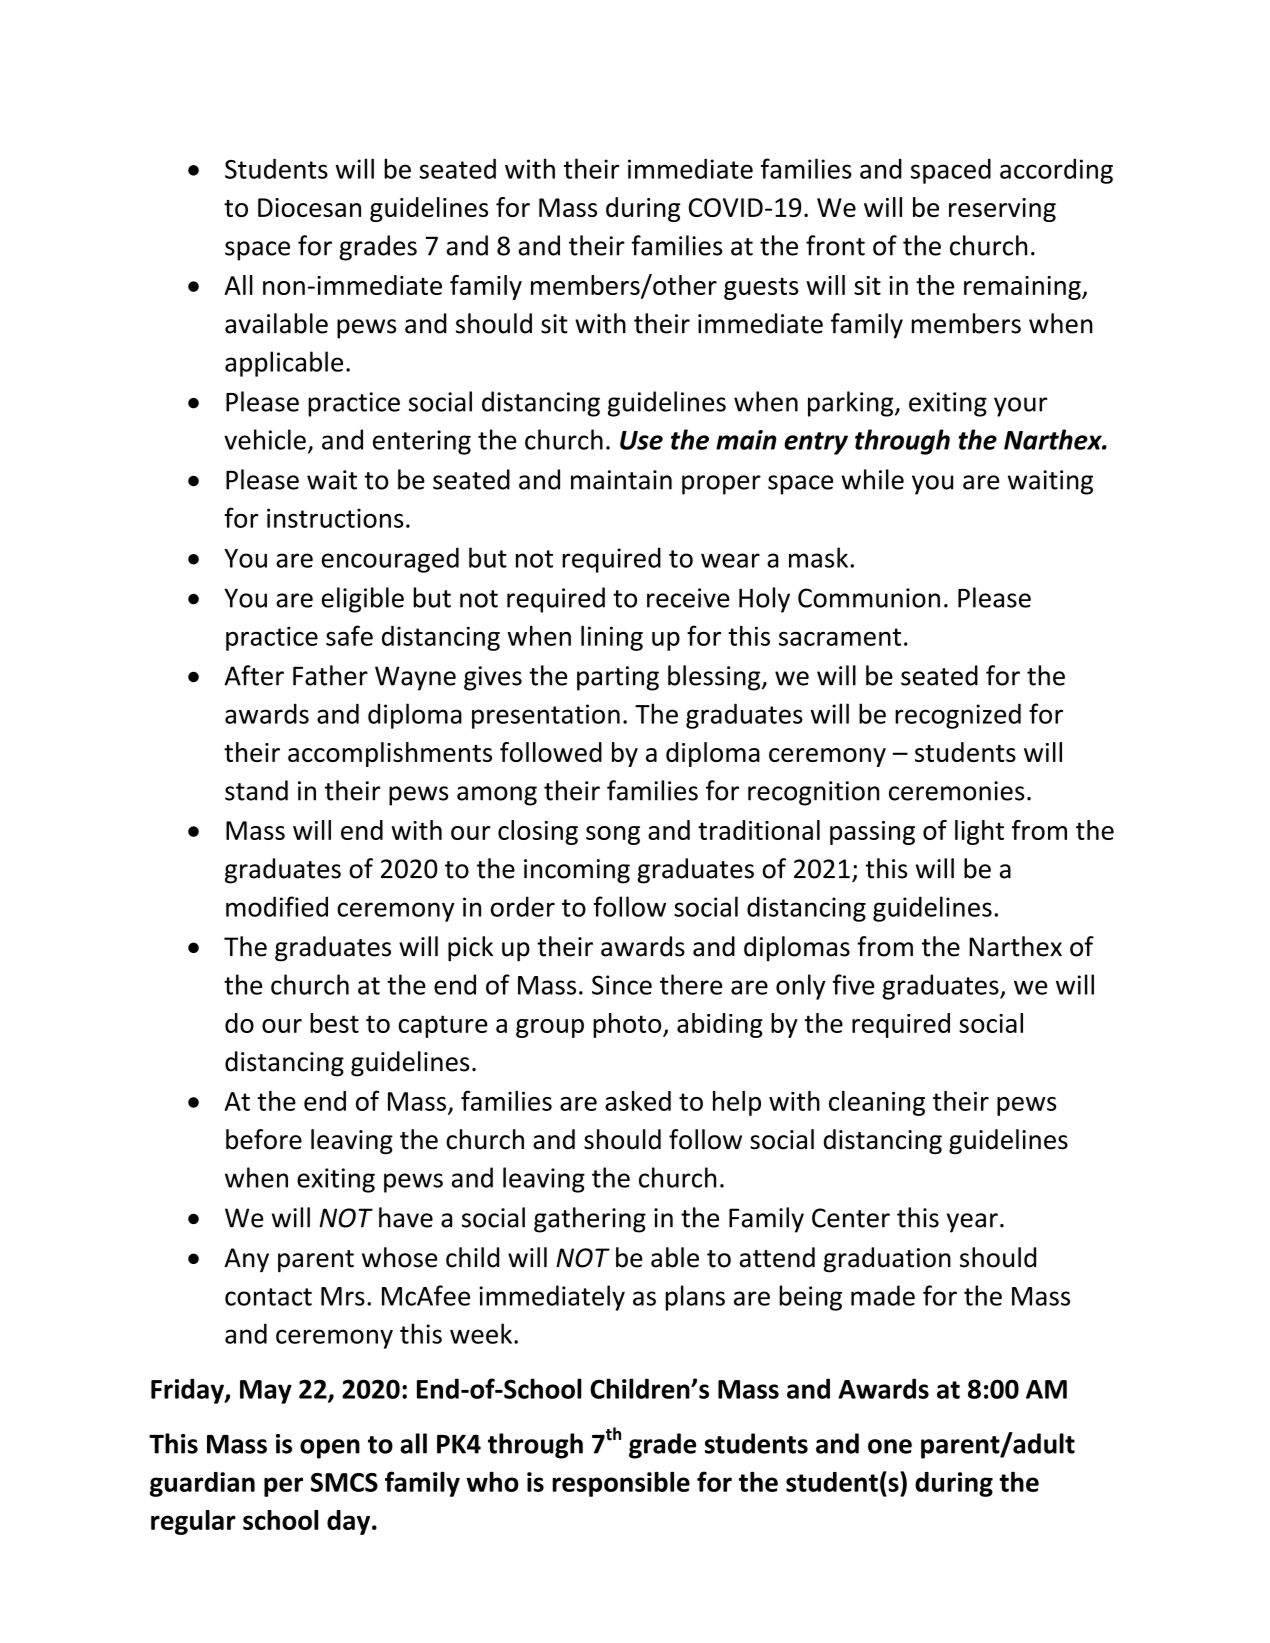 This screenshot has height=1643, width=1270. Describe the element at coordinates (612, 638) in the screenshot. I see `lining` at that location.
